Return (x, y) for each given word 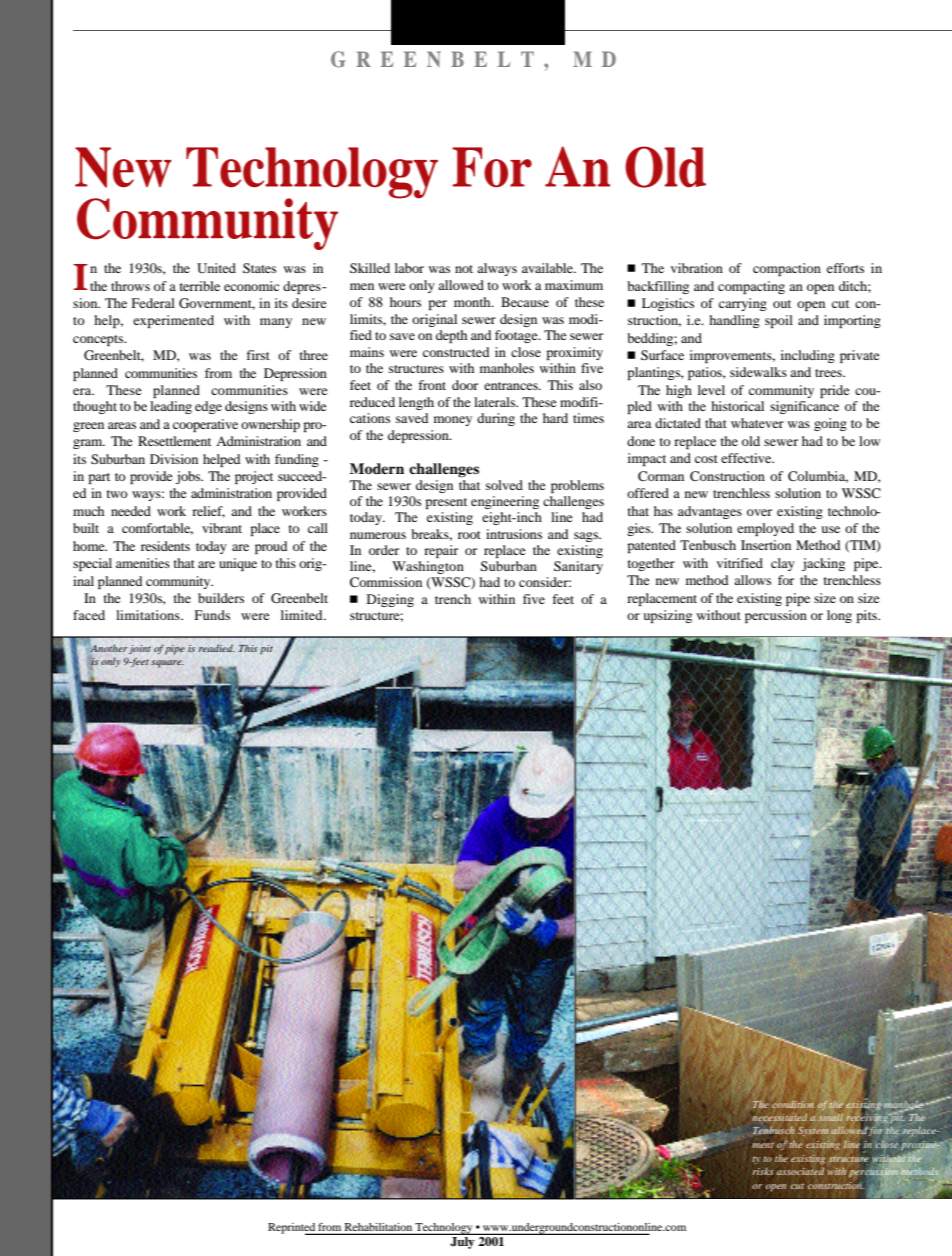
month (473, 302)
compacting (751, 287)
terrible (200, 286)
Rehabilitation (378, 1227)
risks (763, 1171)
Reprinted (292, 1229)
